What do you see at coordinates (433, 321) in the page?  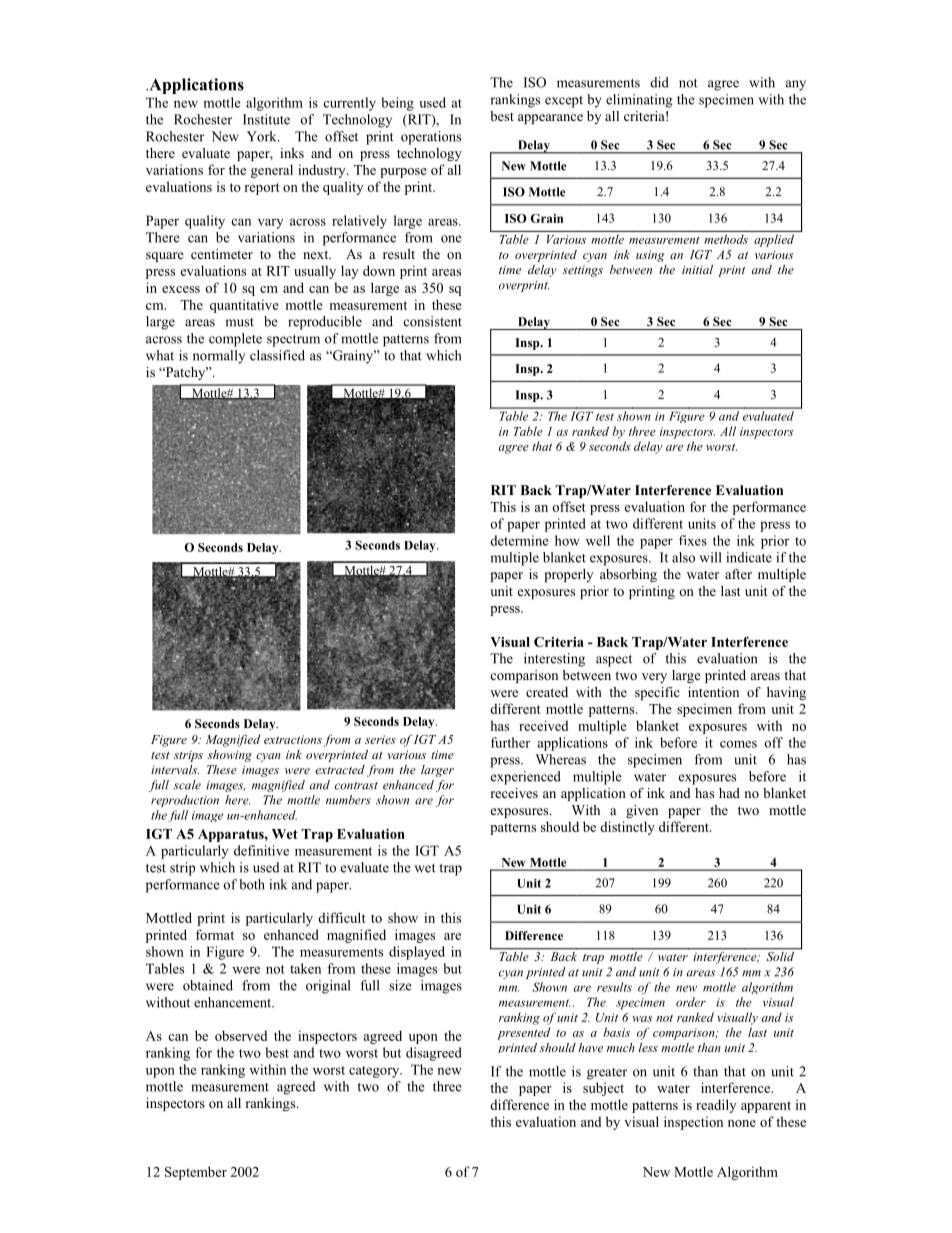 I see `consistent` at bounding box center [433, 321].
